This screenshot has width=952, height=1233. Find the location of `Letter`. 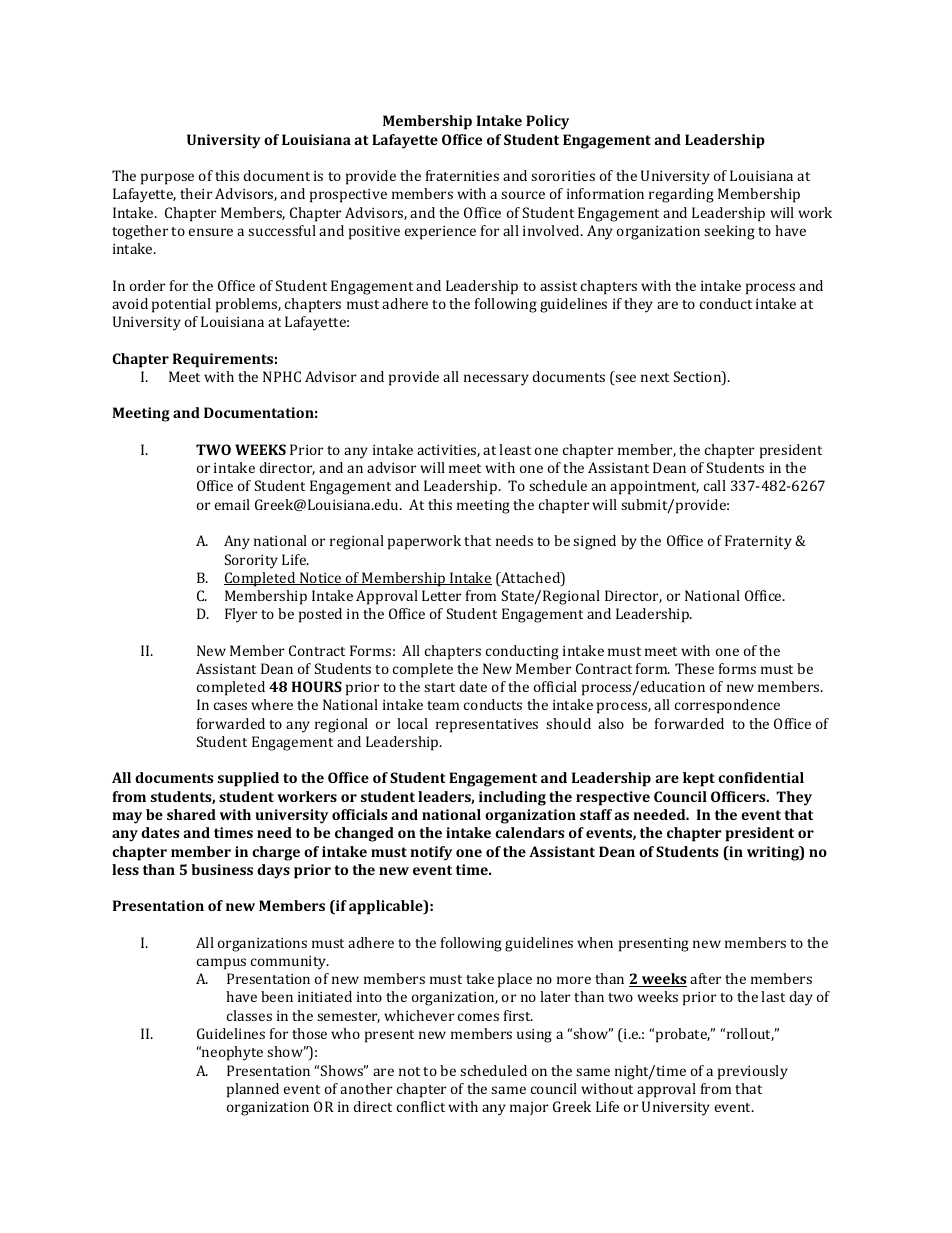

Letter is located at coordinates (441, 595).
